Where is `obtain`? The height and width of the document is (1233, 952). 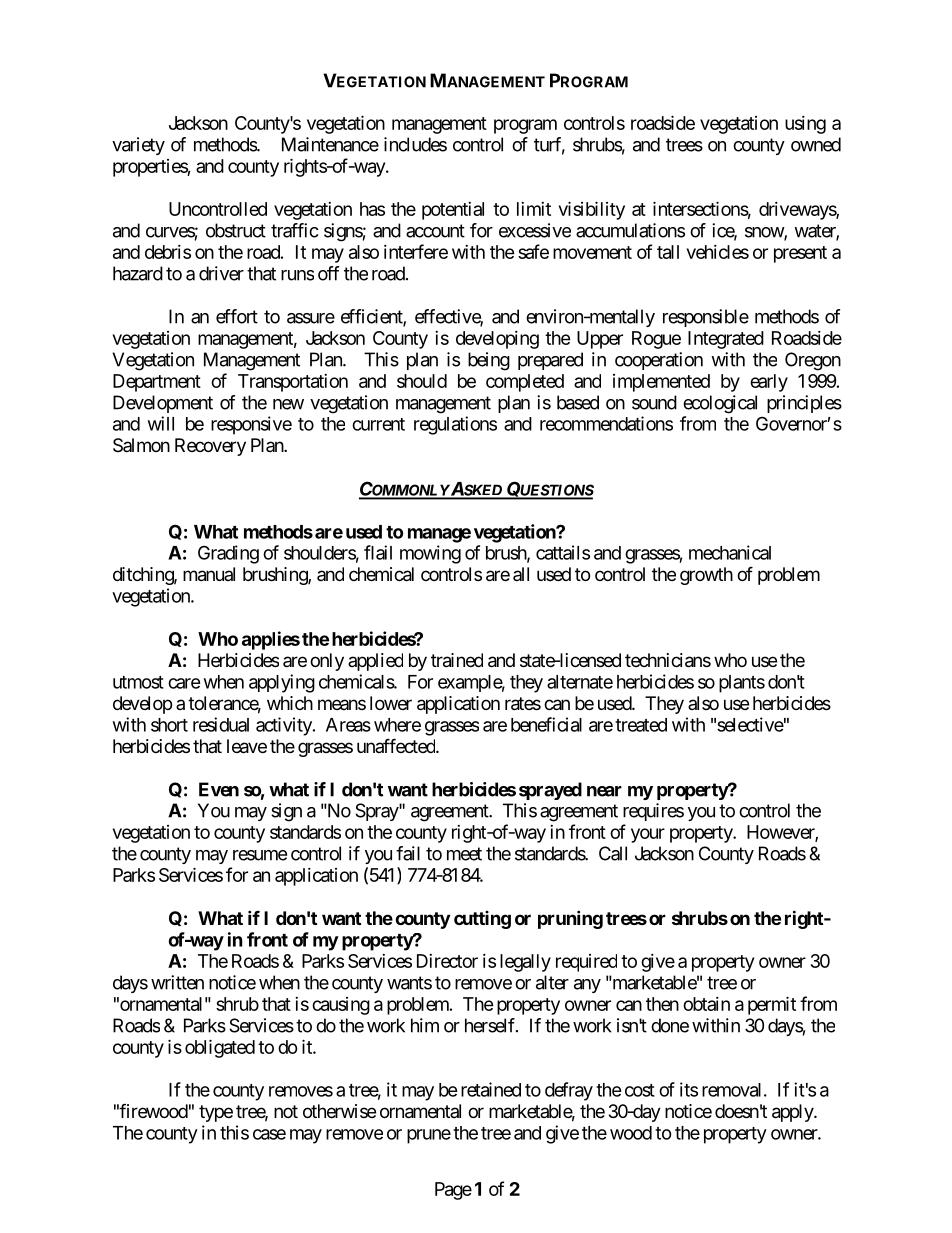
obtain is located at coordinates (706, 1004).
